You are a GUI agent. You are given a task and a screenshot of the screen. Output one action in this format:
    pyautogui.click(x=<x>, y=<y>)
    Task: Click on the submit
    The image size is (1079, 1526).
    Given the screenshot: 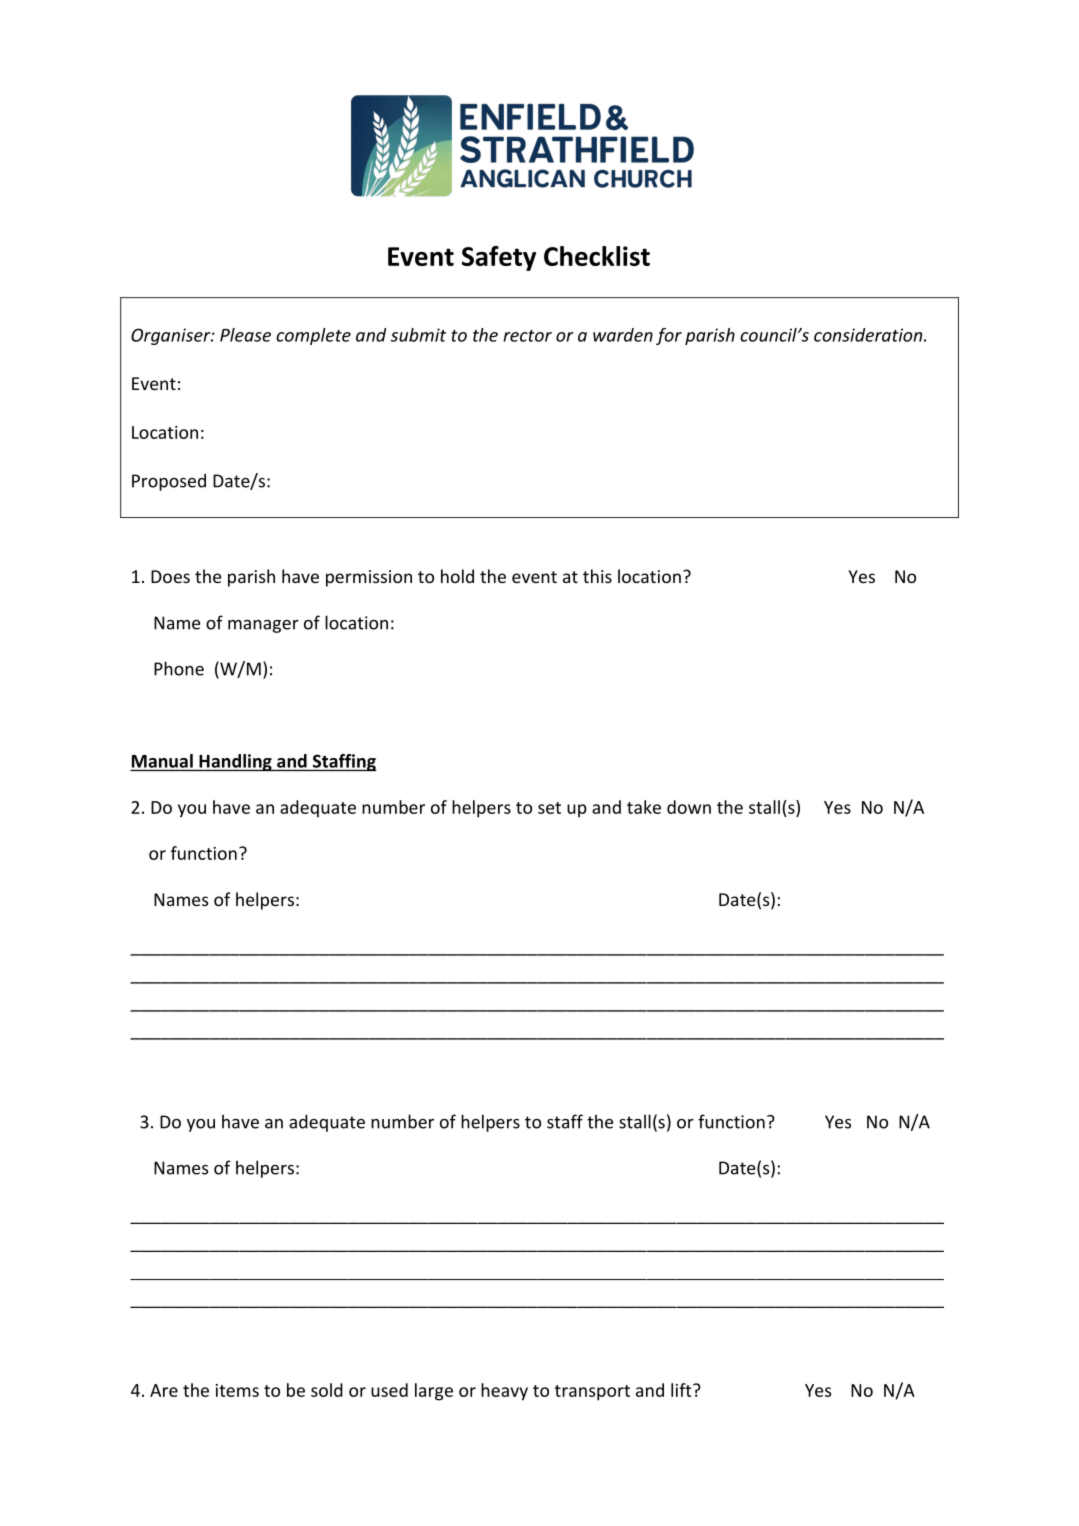 What is the action you would take?
    pyautogui.click(x=418, y=335)
